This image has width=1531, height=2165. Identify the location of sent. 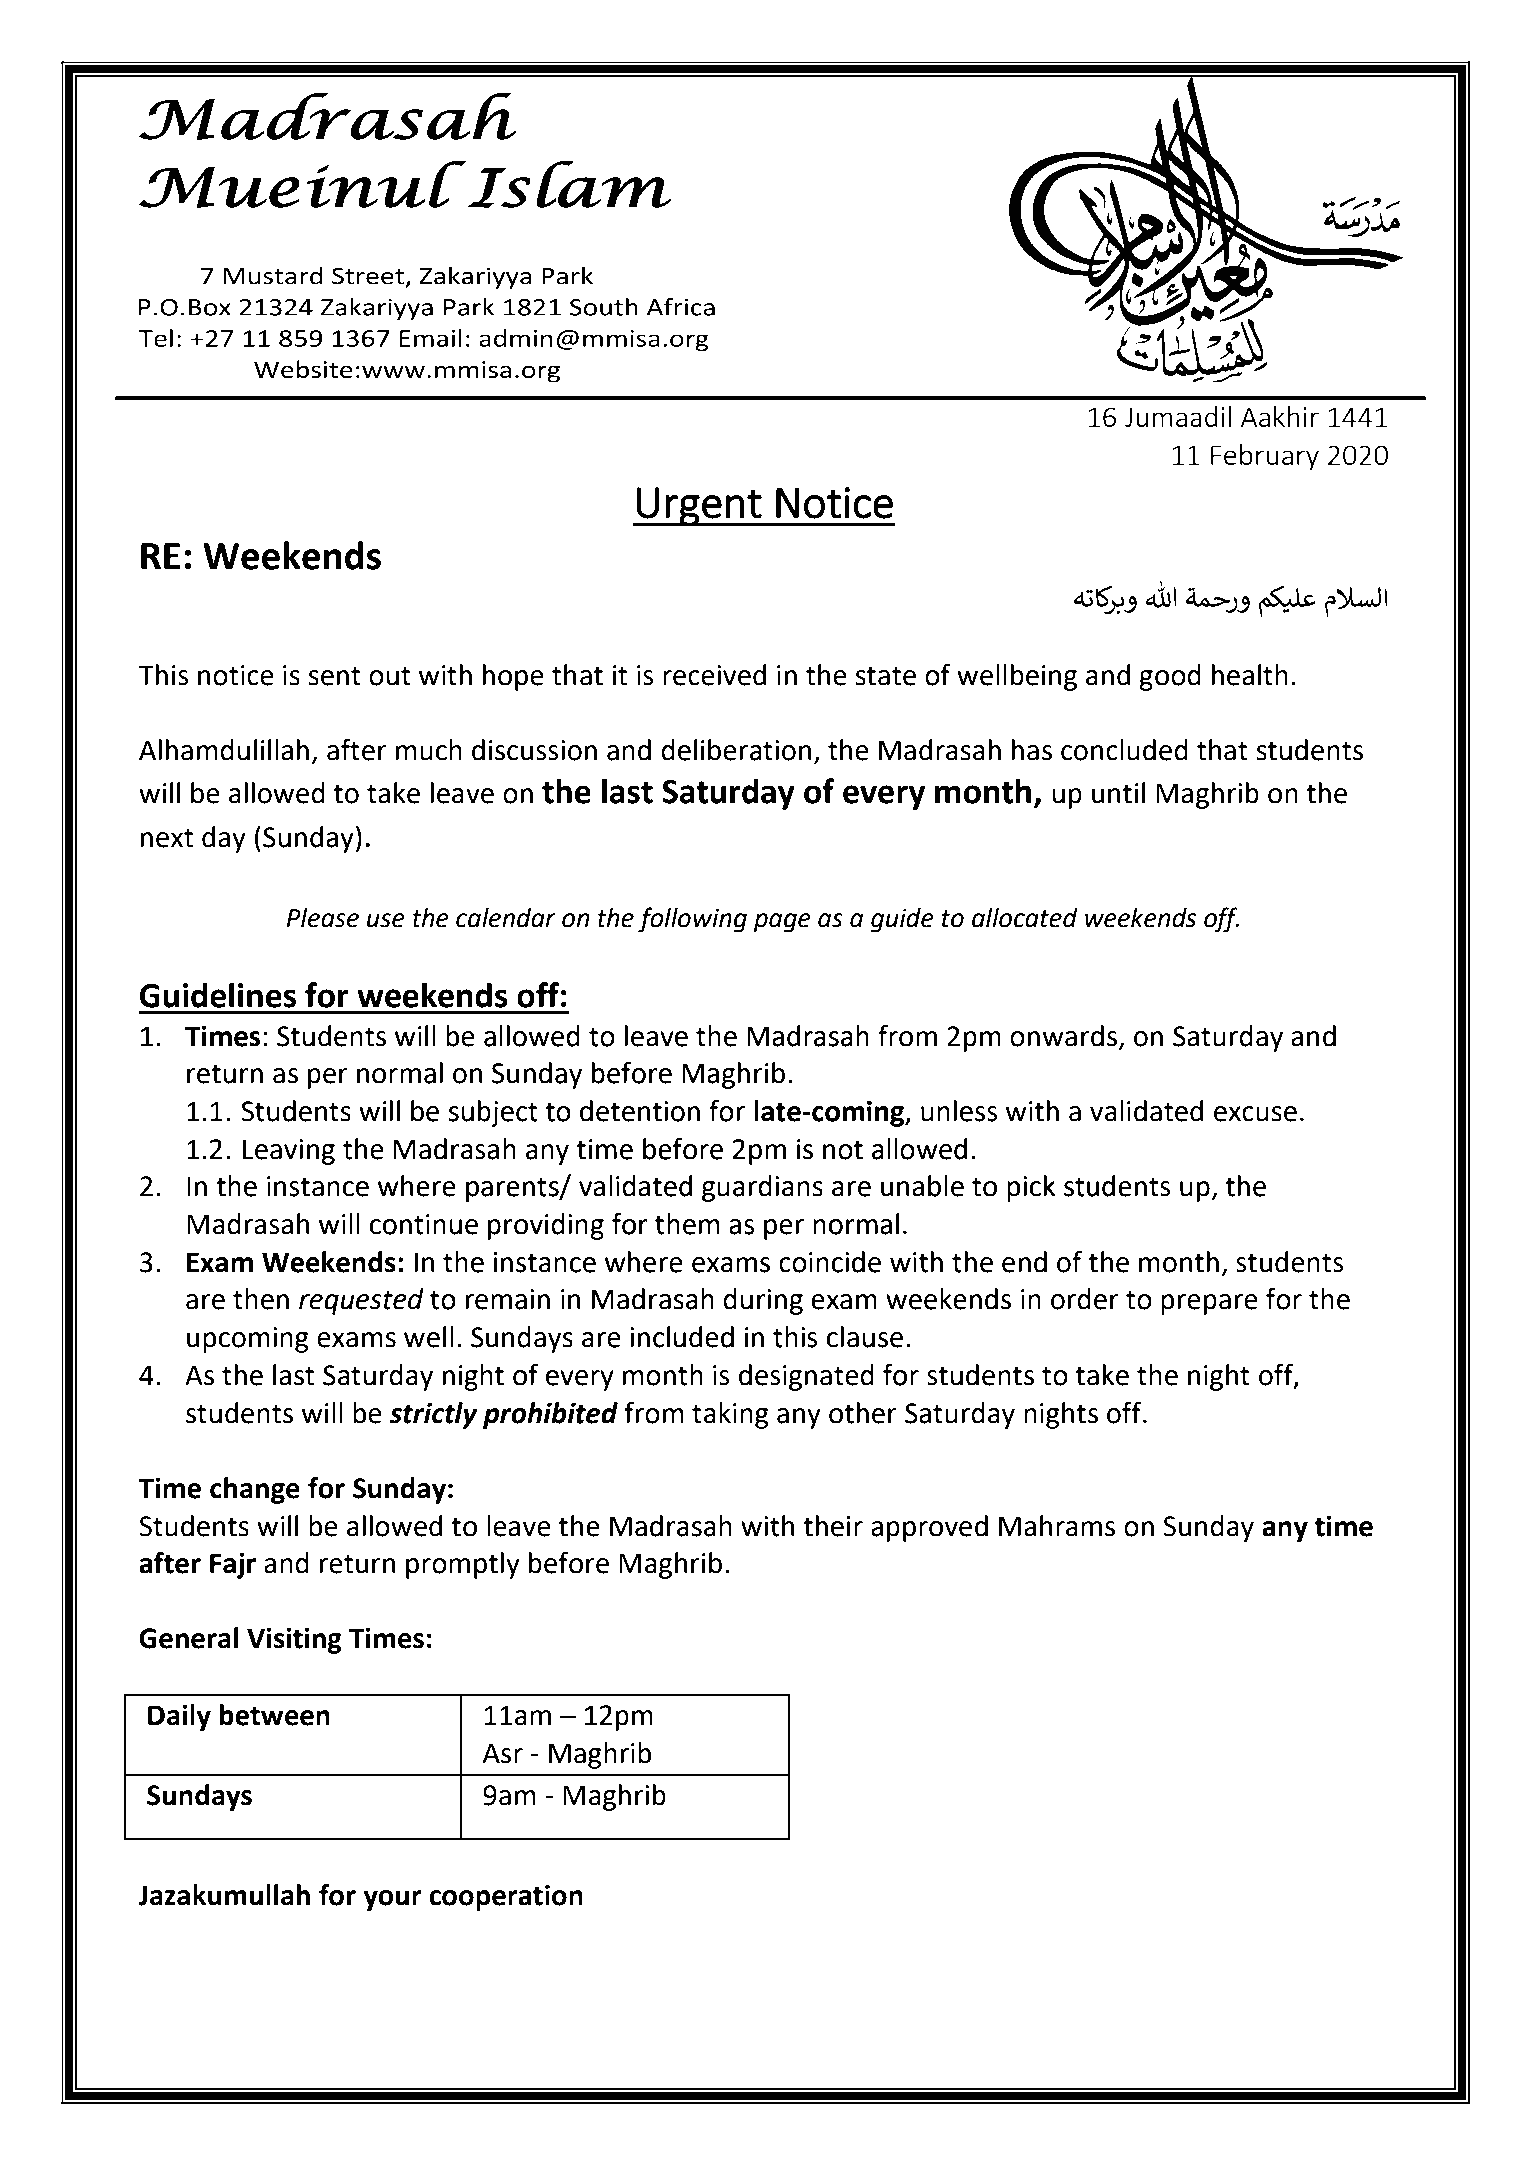
(334, 676).
